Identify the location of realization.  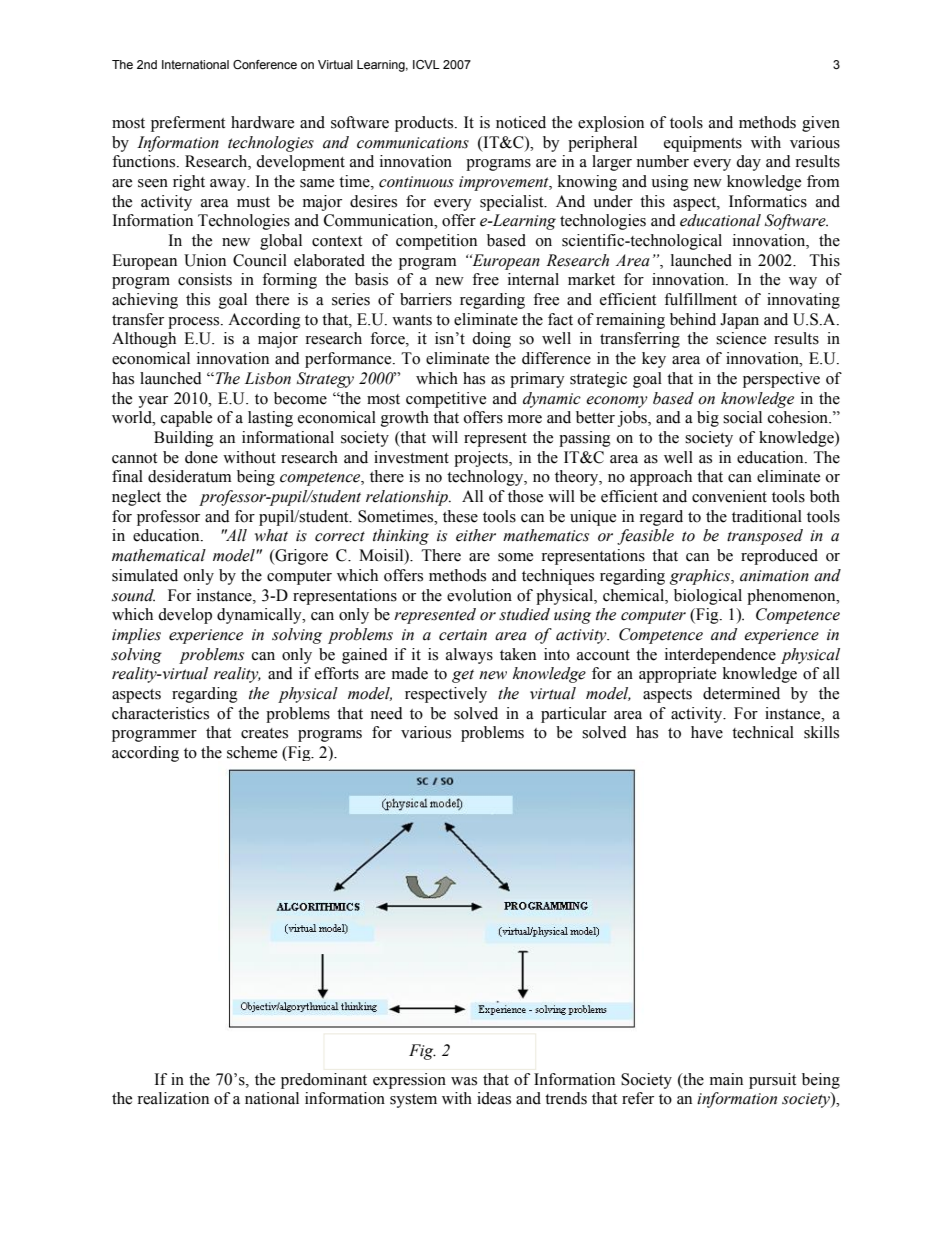
(173, 1098).
